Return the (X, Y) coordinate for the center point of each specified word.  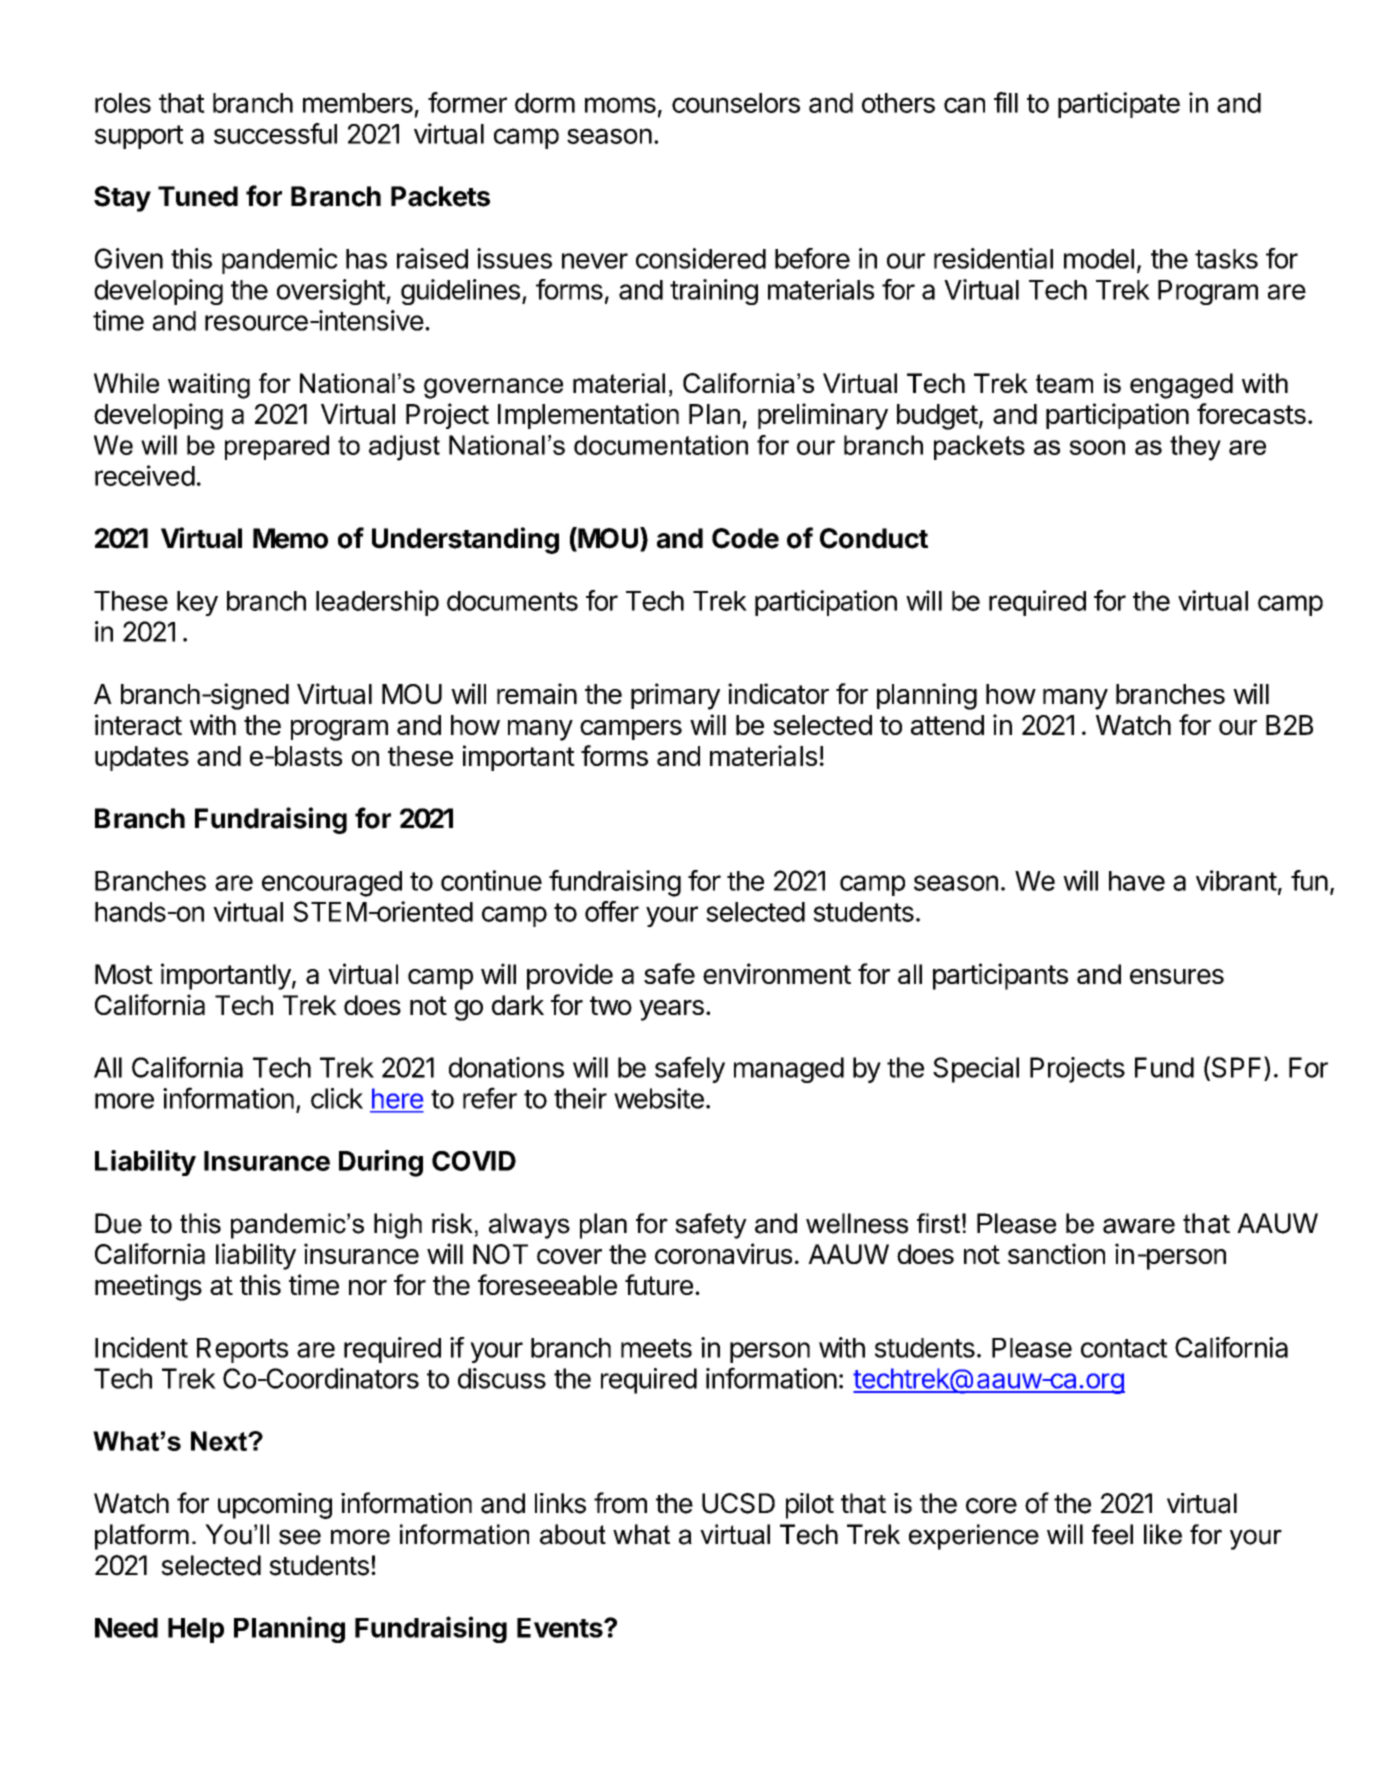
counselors (736, 103)
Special (976, 1070)
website (659, 1098)
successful (275, 133)
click (337, 1098)
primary (675, 696)
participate (1119, 105)
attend (947, 725)
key (197, 603)
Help (196, 1630)
